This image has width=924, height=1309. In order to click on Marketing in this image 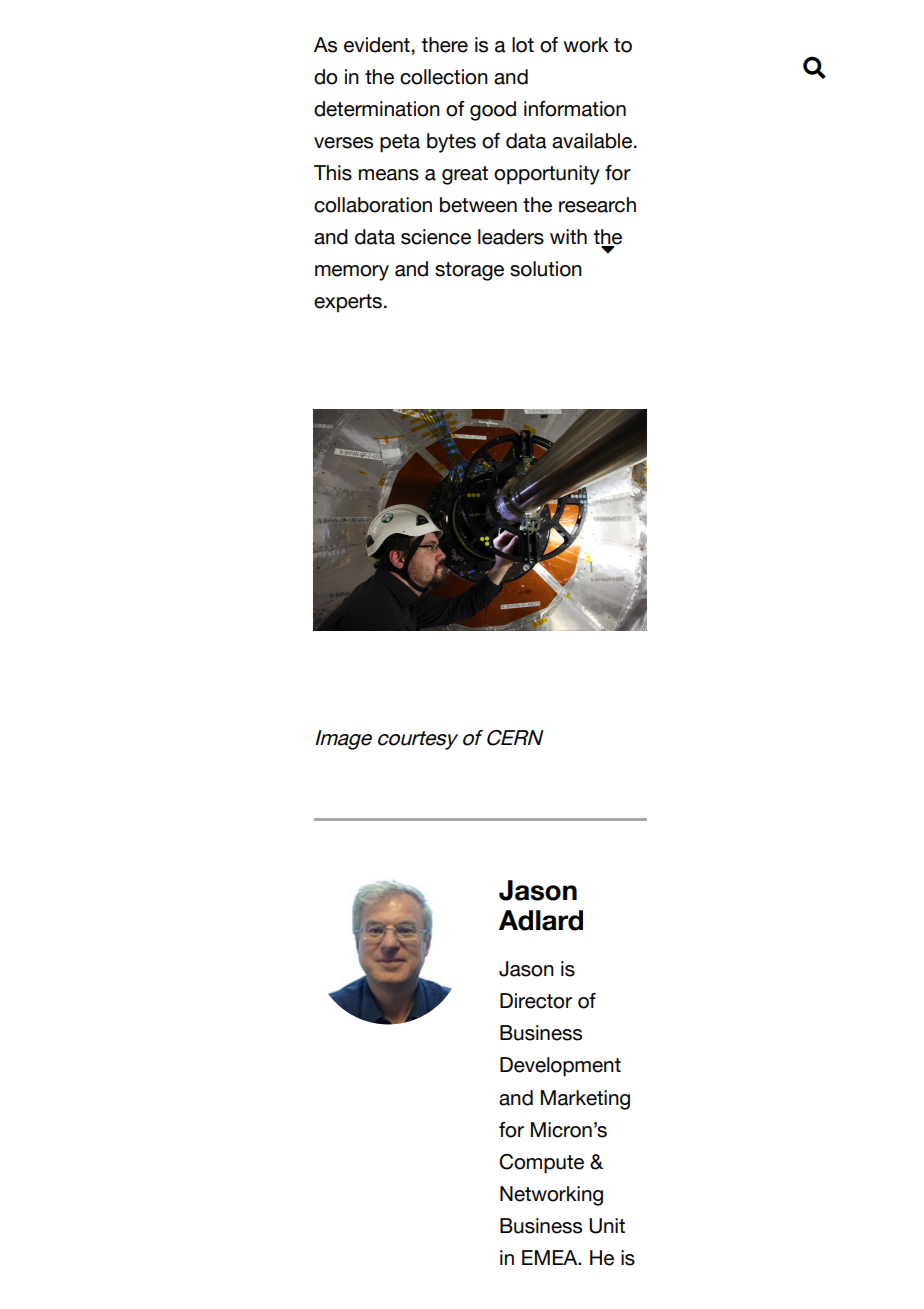, I will do `click(585, 1100)`.
